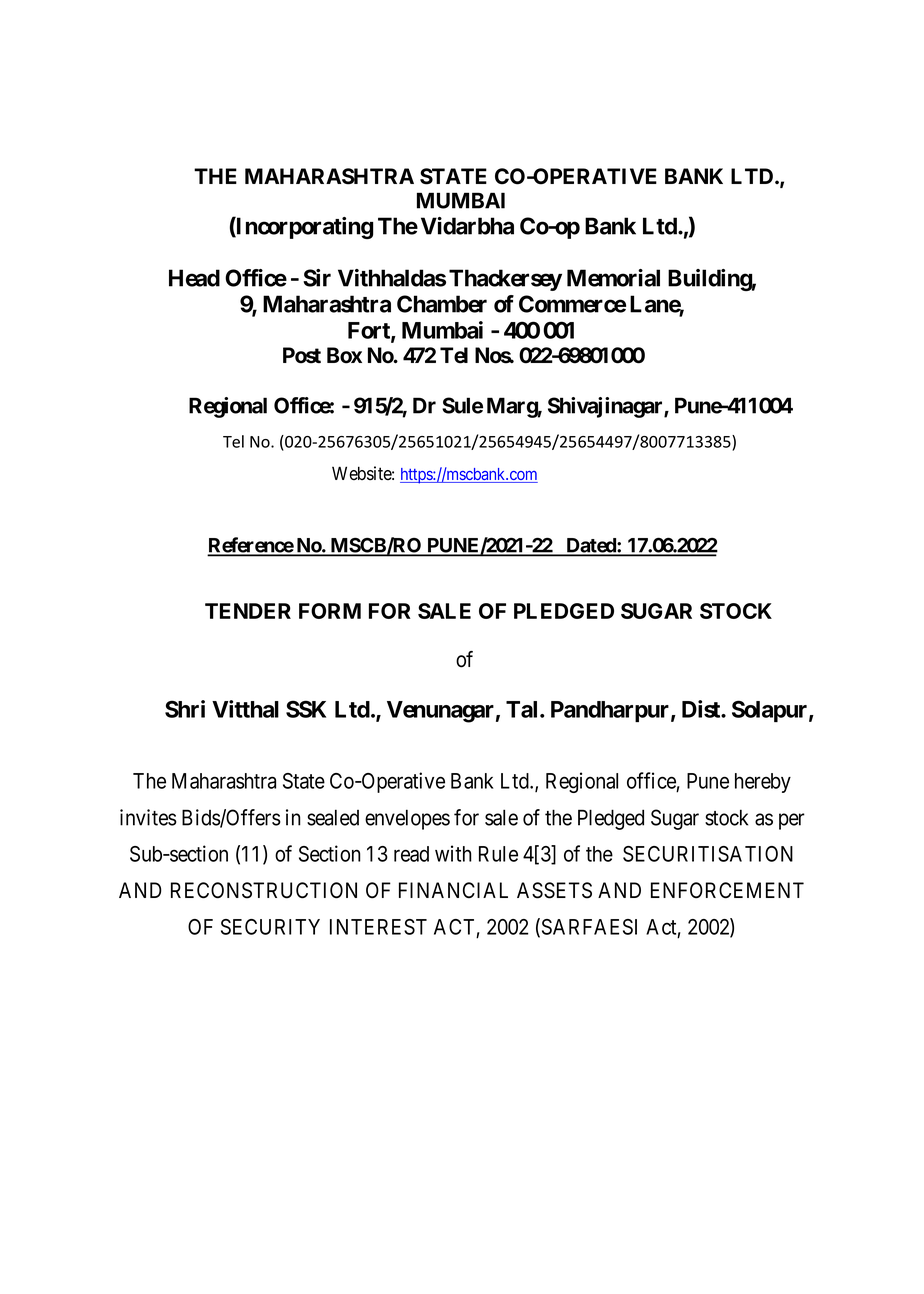 The width and height of the screenshot is (924, 1294). Describe the element at coordinates (185, 709) in the screenshot. I see `Shri` at that location.
